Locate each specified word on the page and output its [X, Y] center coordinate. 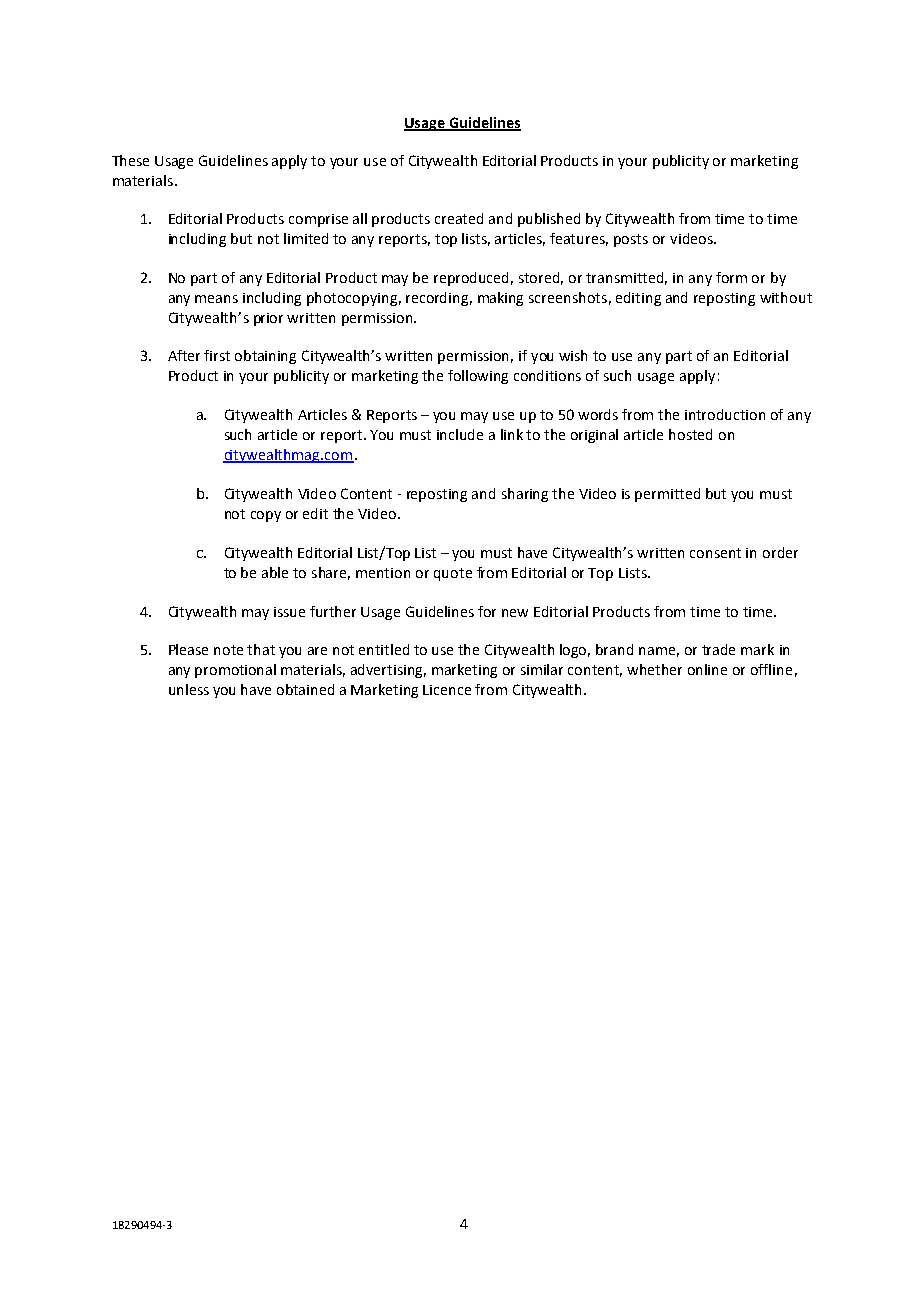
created [459, 218]
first [217, 355]
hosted [690, 434]
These [130, 160]
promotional [235, 671]
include [460, 434]
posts [631, 240]
